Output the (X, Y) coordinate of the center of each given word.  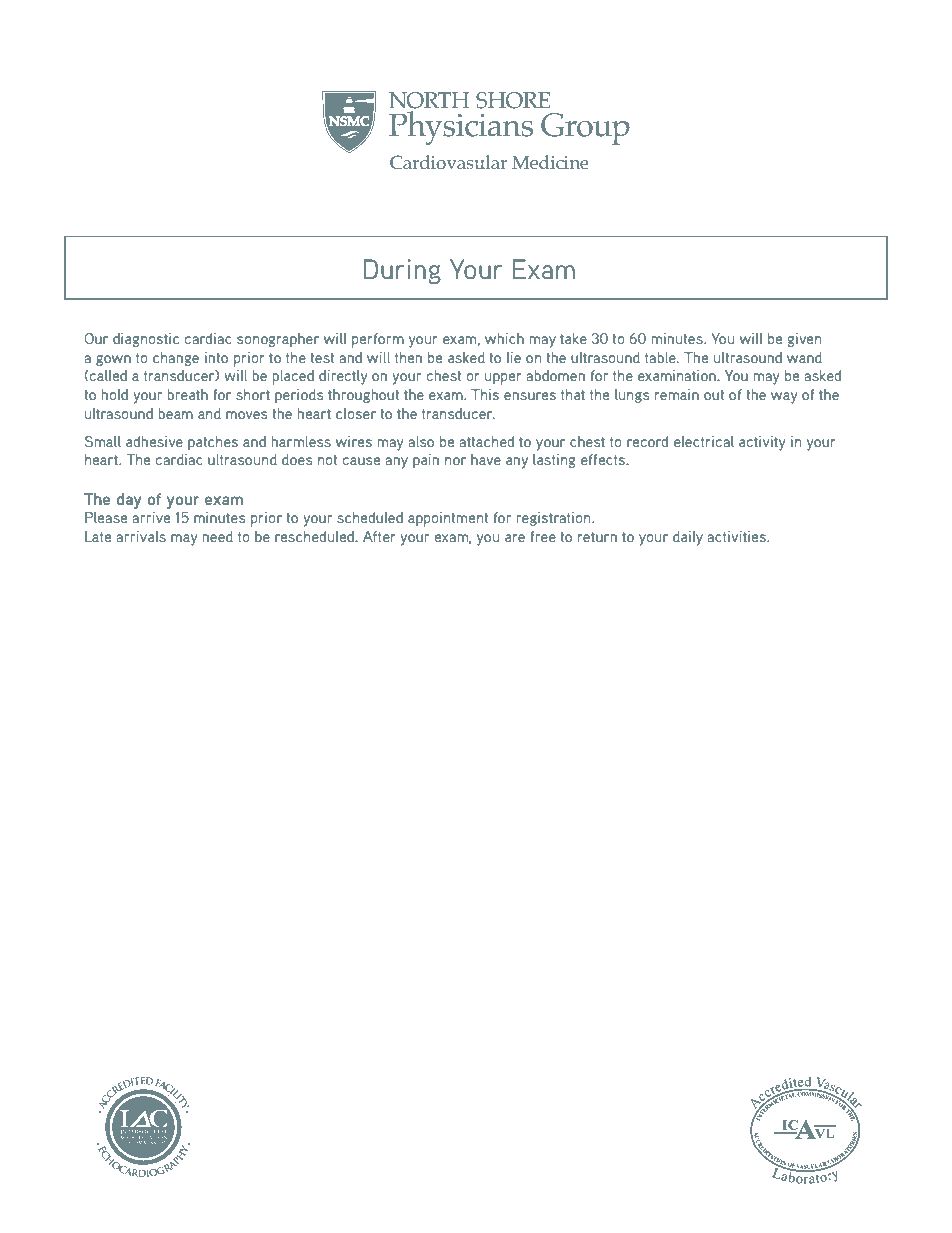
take (573, 338)
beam (175, 413)
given (804, 340)
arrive (151, 517)
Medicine (550, 162)
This (485, 394)
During (402, 271)
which (504, 338)
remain (677, 394)
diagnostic (146, 340)
